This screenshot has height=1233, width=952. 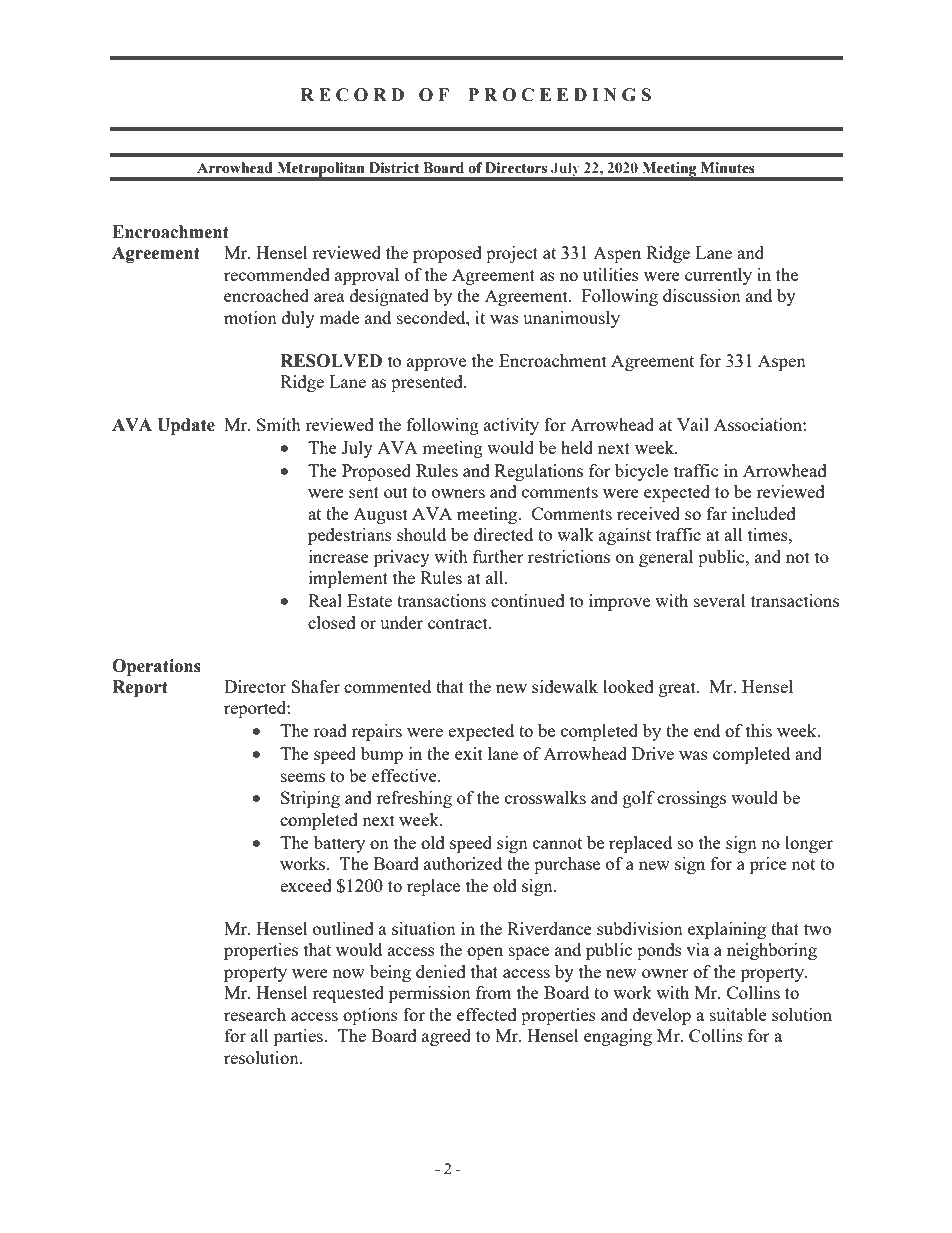 I want to click on project, so click(x=512, y=254).
